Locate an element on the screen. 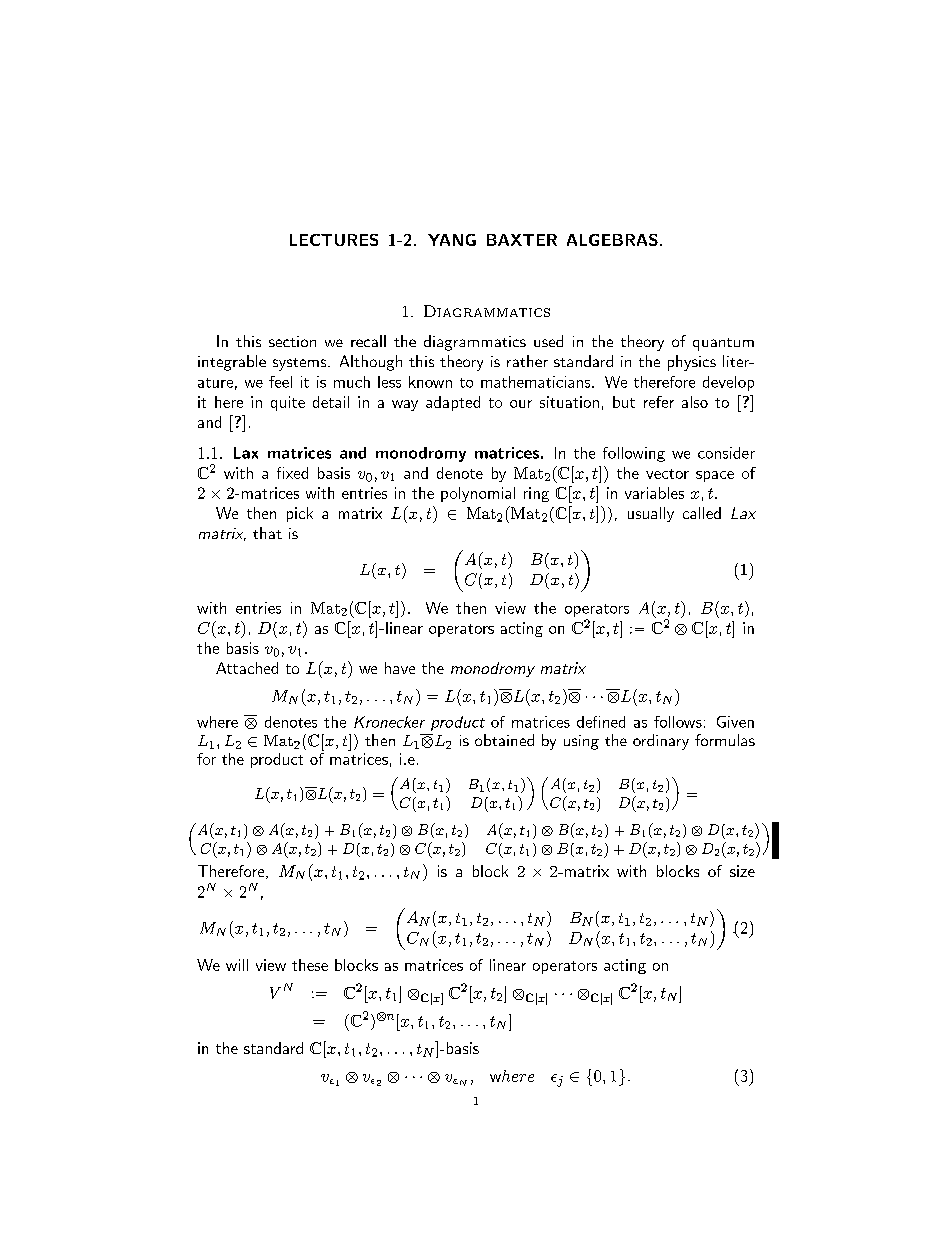 This screenshot has height=1233, width=952. quantum is located at coordinates (723, 344).
